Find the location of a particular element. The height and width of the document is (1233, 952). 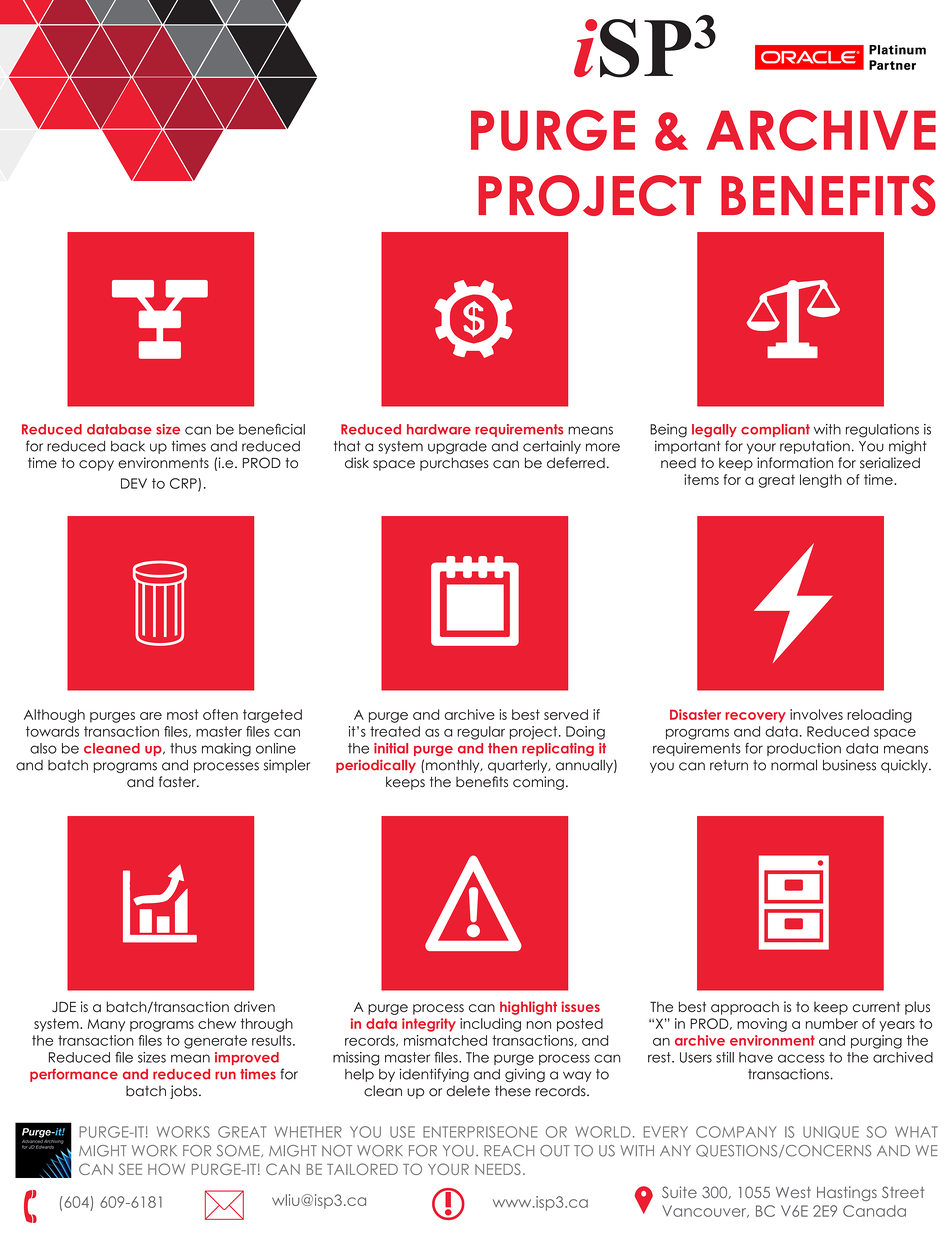

reputation is located at coordinates (815, 447).
